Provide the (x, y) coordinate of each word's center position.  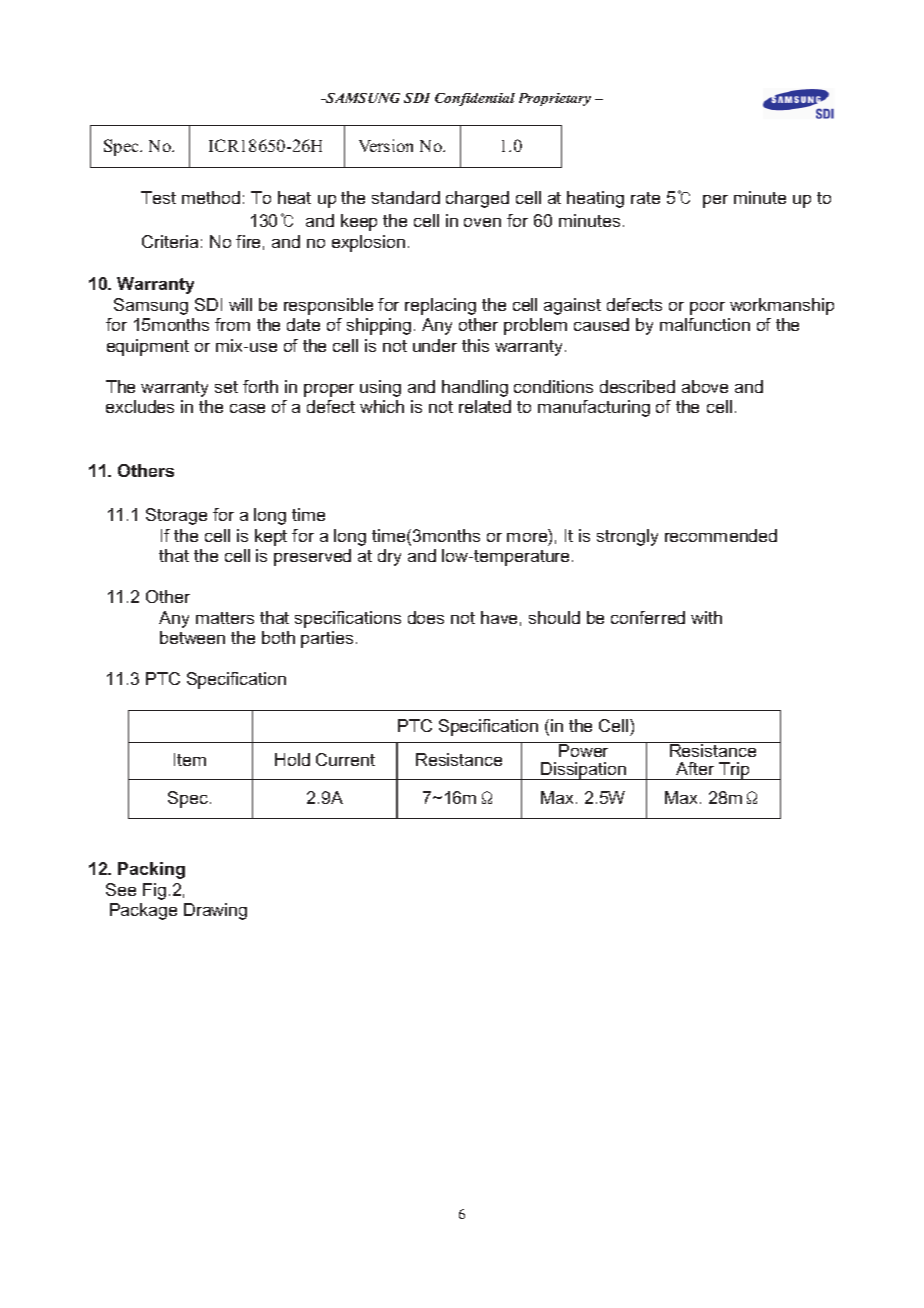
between (192, 637)
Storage (176, 516)
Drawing (215, 911)
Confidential (475, 99)
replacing (440, 306)
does (426, 617)
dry (389, 557)
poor (707, 308)
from (232, 324)
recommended (721, 535)
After (695, 768)
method (211, 197)
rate (645, 198)
